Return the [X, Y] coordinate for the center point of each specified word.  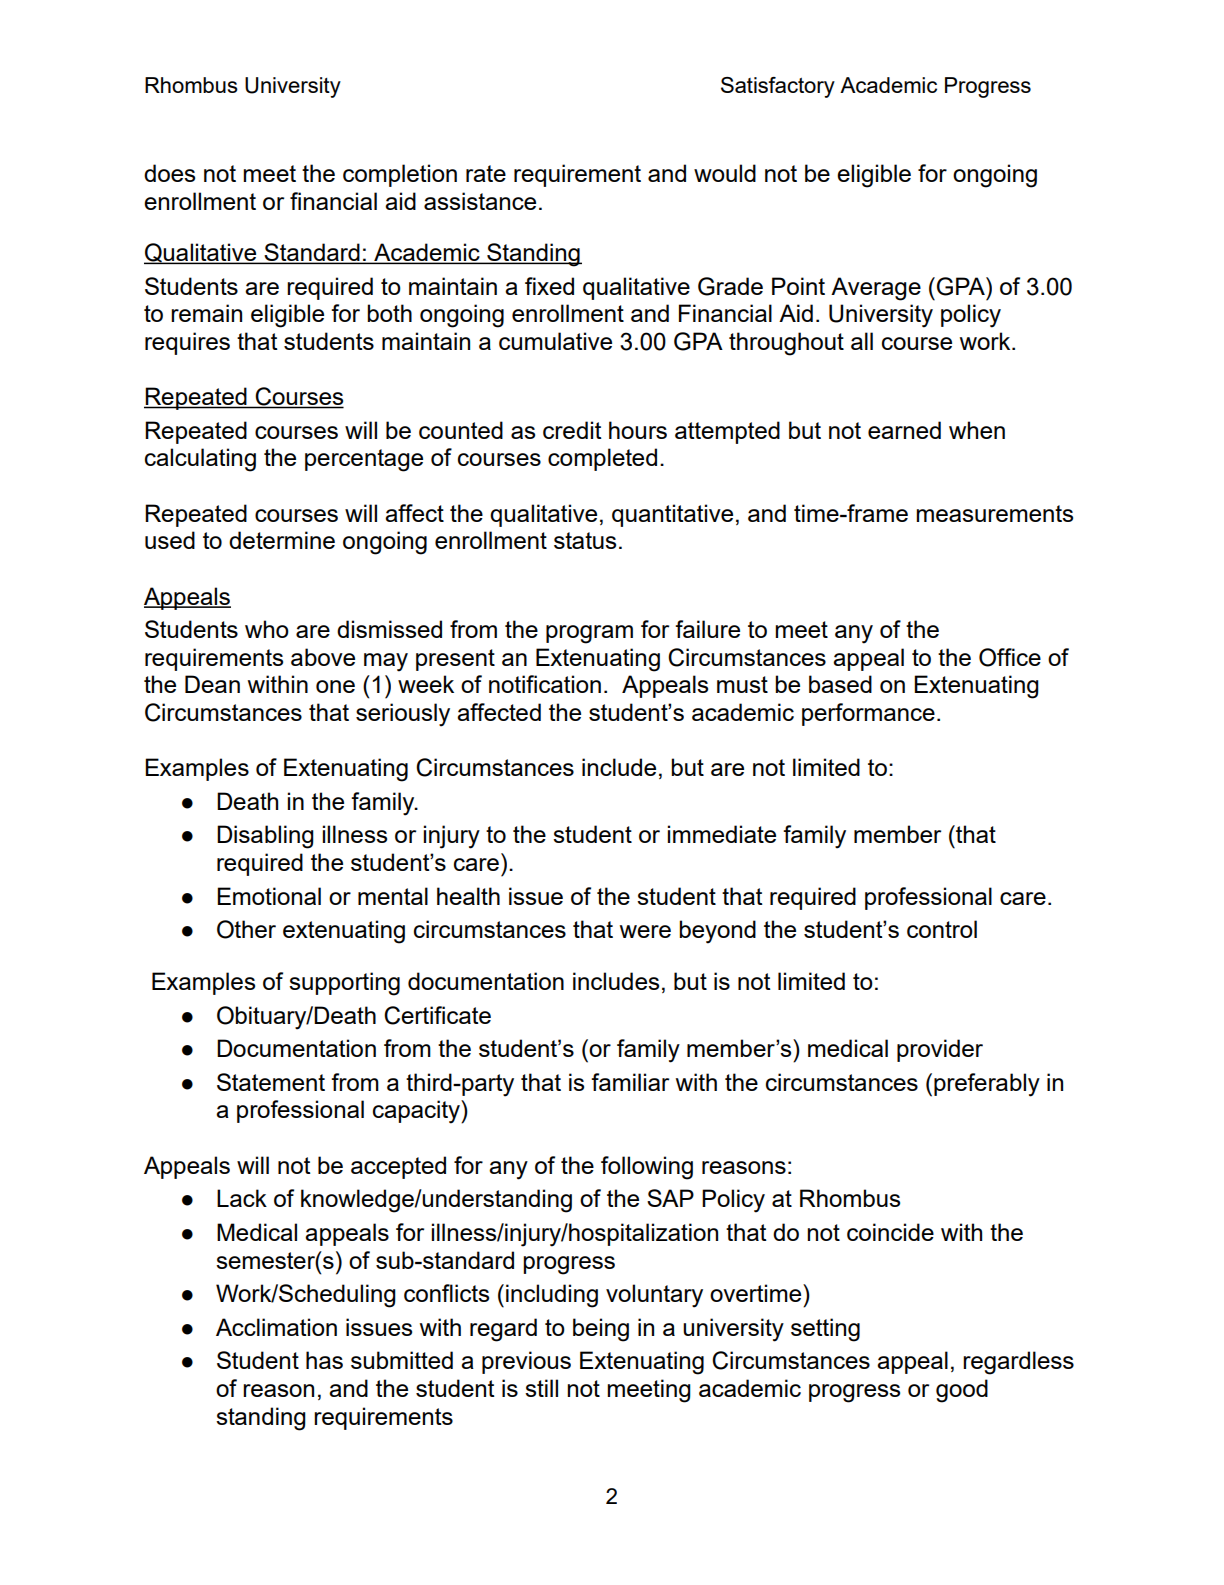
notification [545, 684]
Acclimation [276, 1327]
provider [940, 1050]
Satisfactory [778, 87]
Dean [212, 684]
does [169, 173]
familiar [630, 1082]
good [962, 1391]
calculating [200, 460]
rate [486, 173]
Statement [271, 1082]
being [601, 1330]
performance [868, 714]
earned [904, 430]
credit [572, 430]
